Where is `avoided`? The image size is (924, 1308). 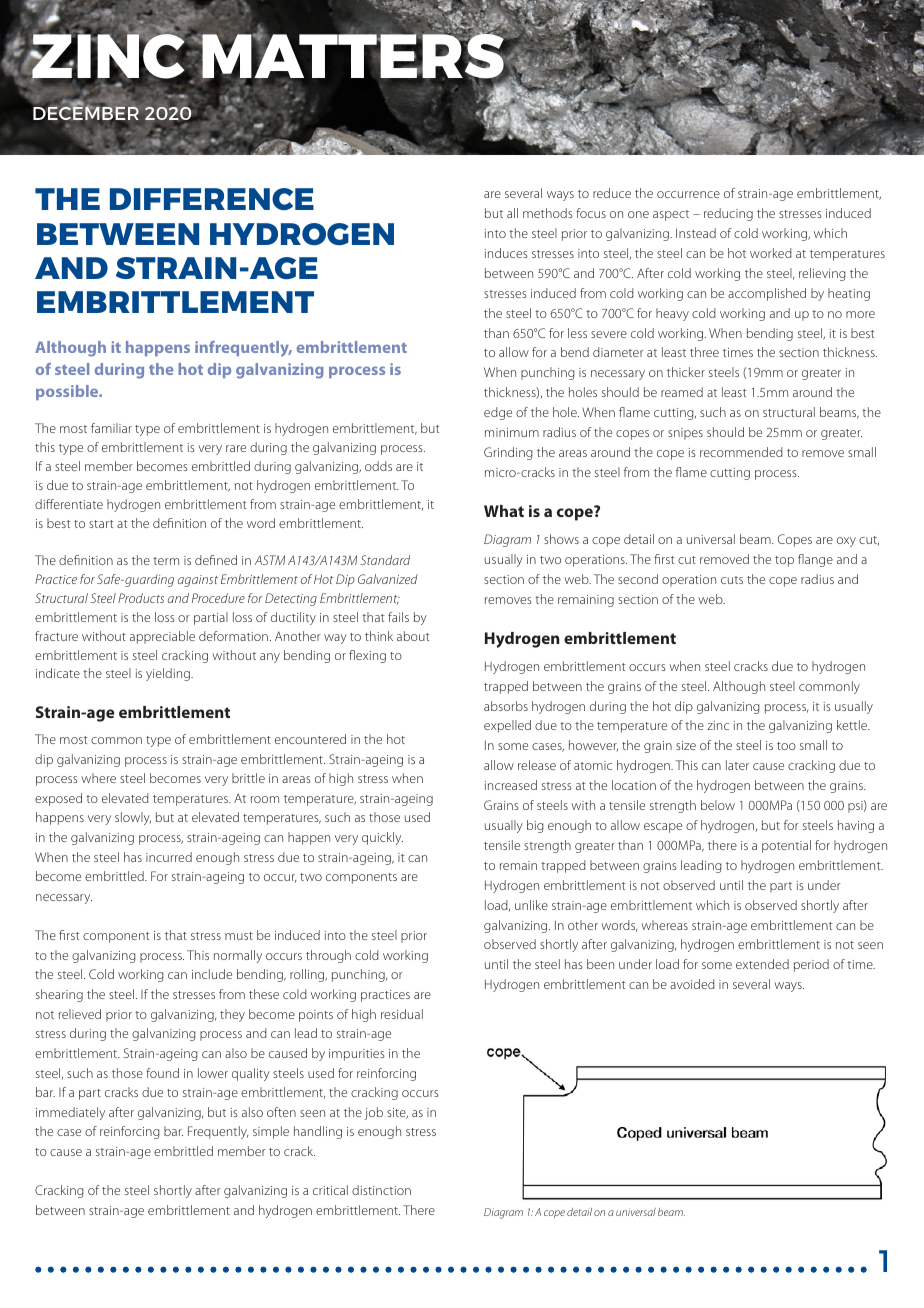 avoided is located at coordinates (692, 984).
